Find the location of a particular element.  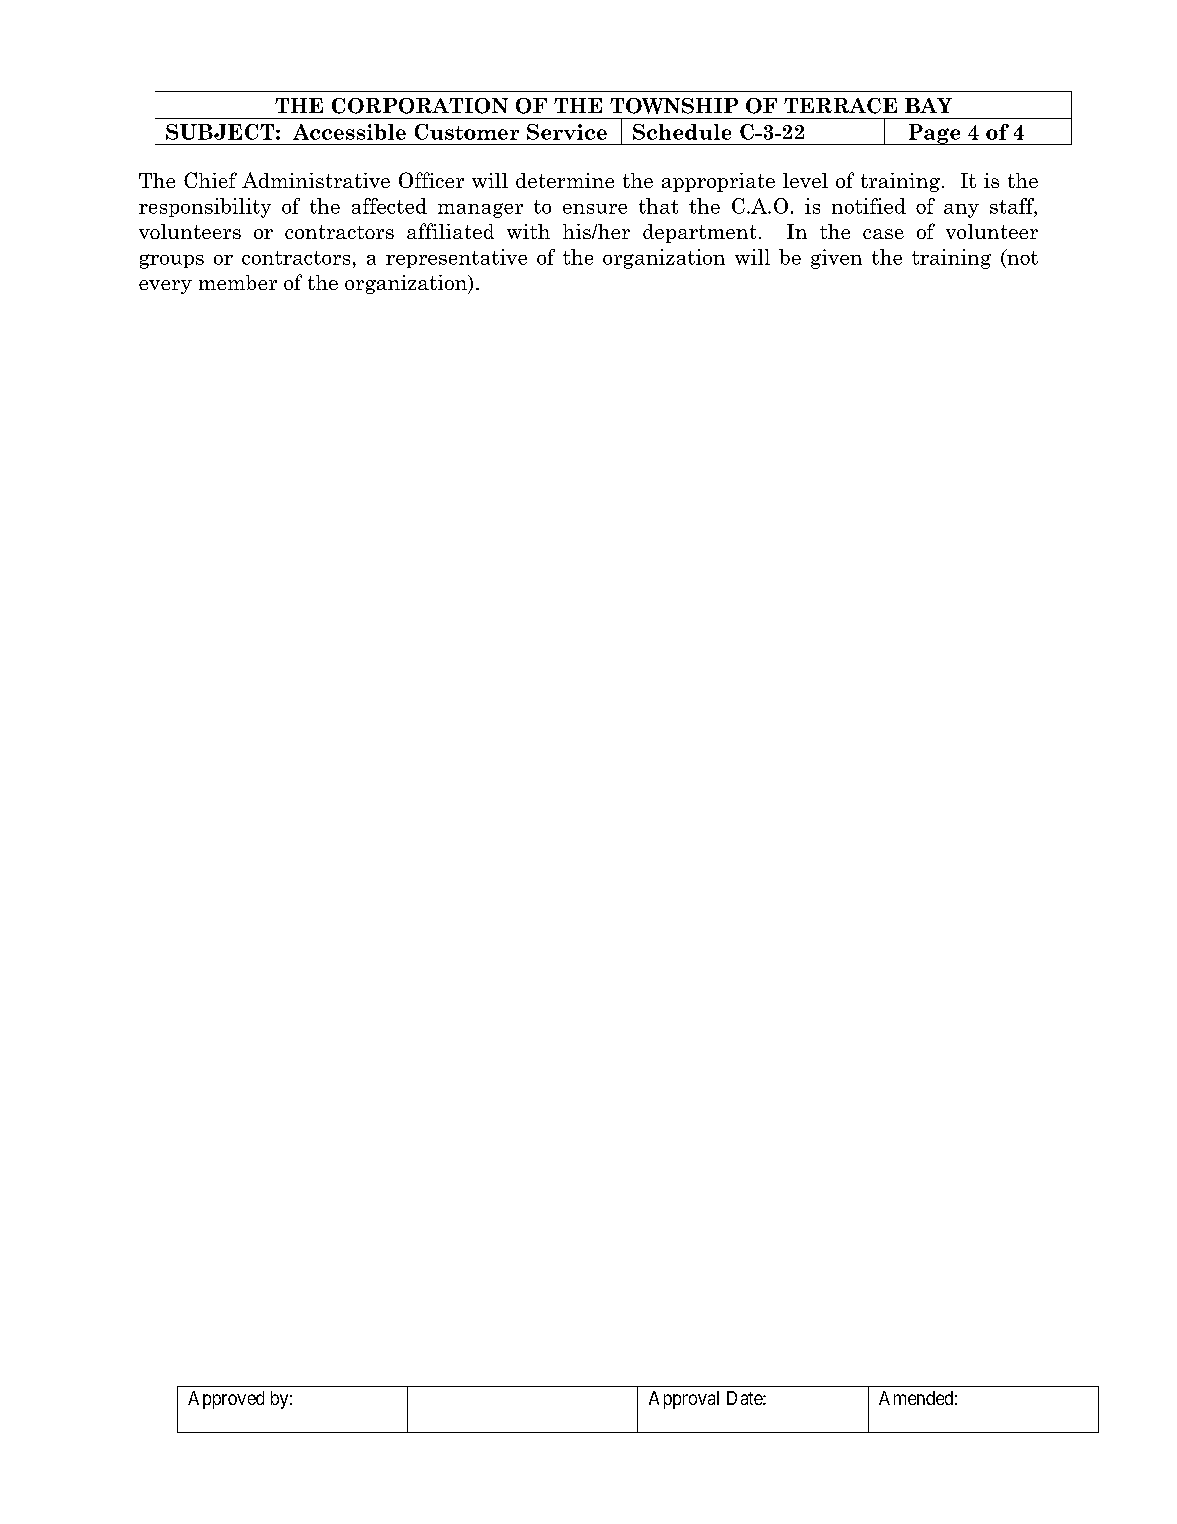

Service is located at coordinates (567, 132).
